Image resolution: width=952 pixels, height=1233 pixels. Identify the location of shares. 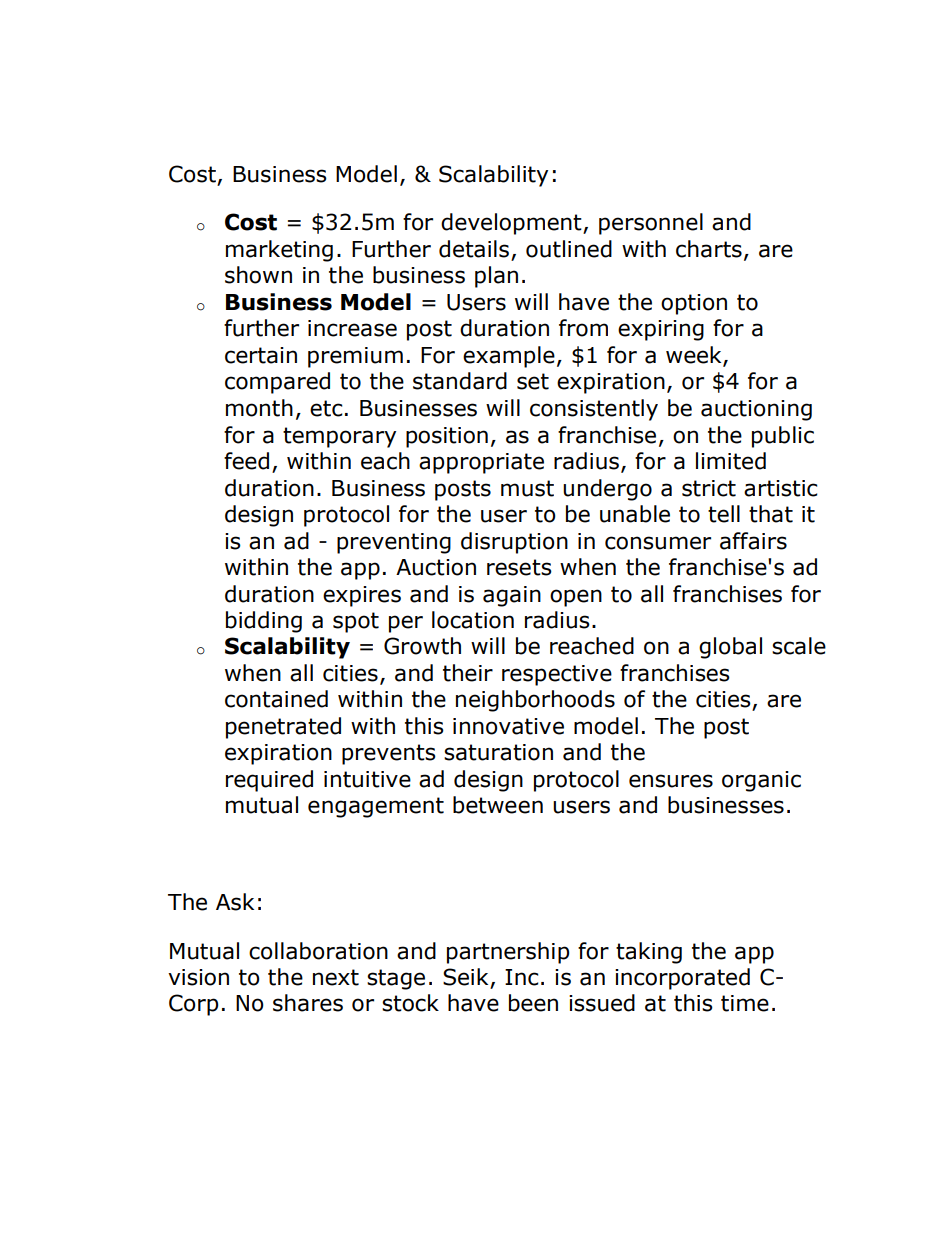
(308, 1003).
